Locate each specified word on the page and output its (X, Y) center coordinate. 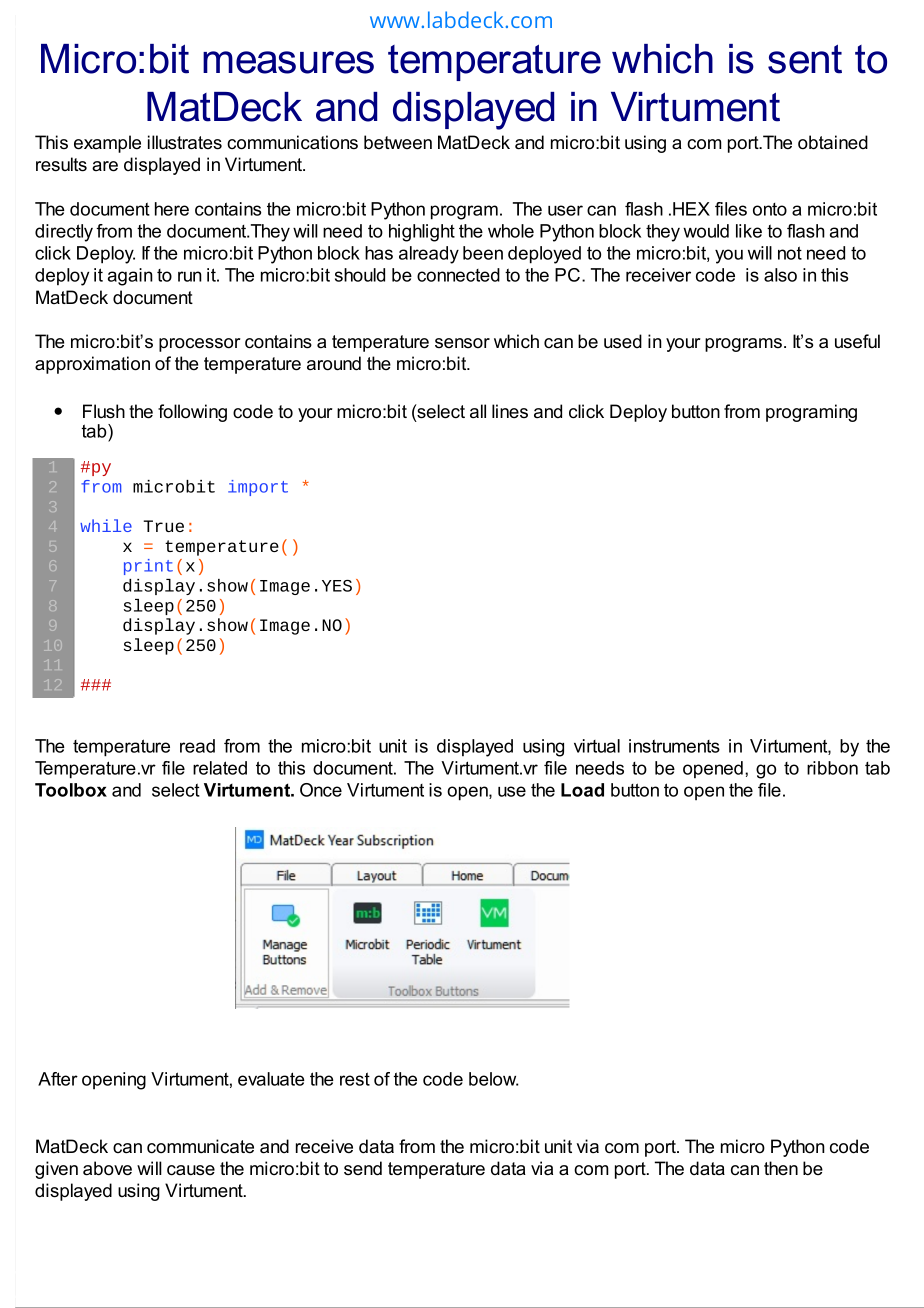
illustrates (185, 142)
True (164, 526)
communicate (200, 1146)
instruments (674, 746)
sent (805, 59)
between (398, 142)
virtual (597, 746)
